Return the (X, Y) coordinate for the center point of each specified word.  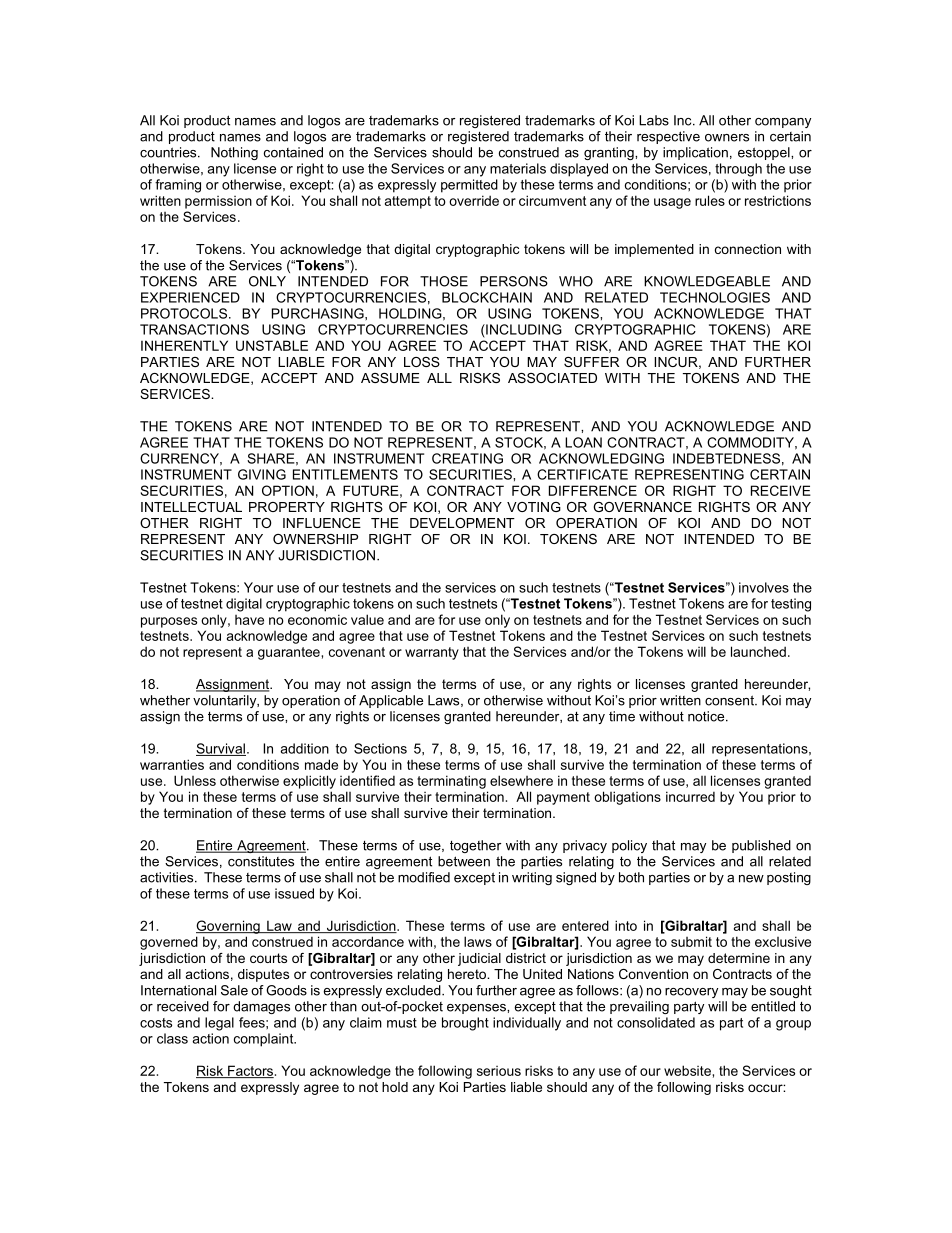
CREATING (467, 458)
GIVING (262, 474)
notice (707, 716)
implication (695, 153)
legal (219, 1024)
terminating (451, 782)
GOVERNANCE (642, 507)
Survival (221, 749)
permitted (469, 186)
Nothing (234, 153)
